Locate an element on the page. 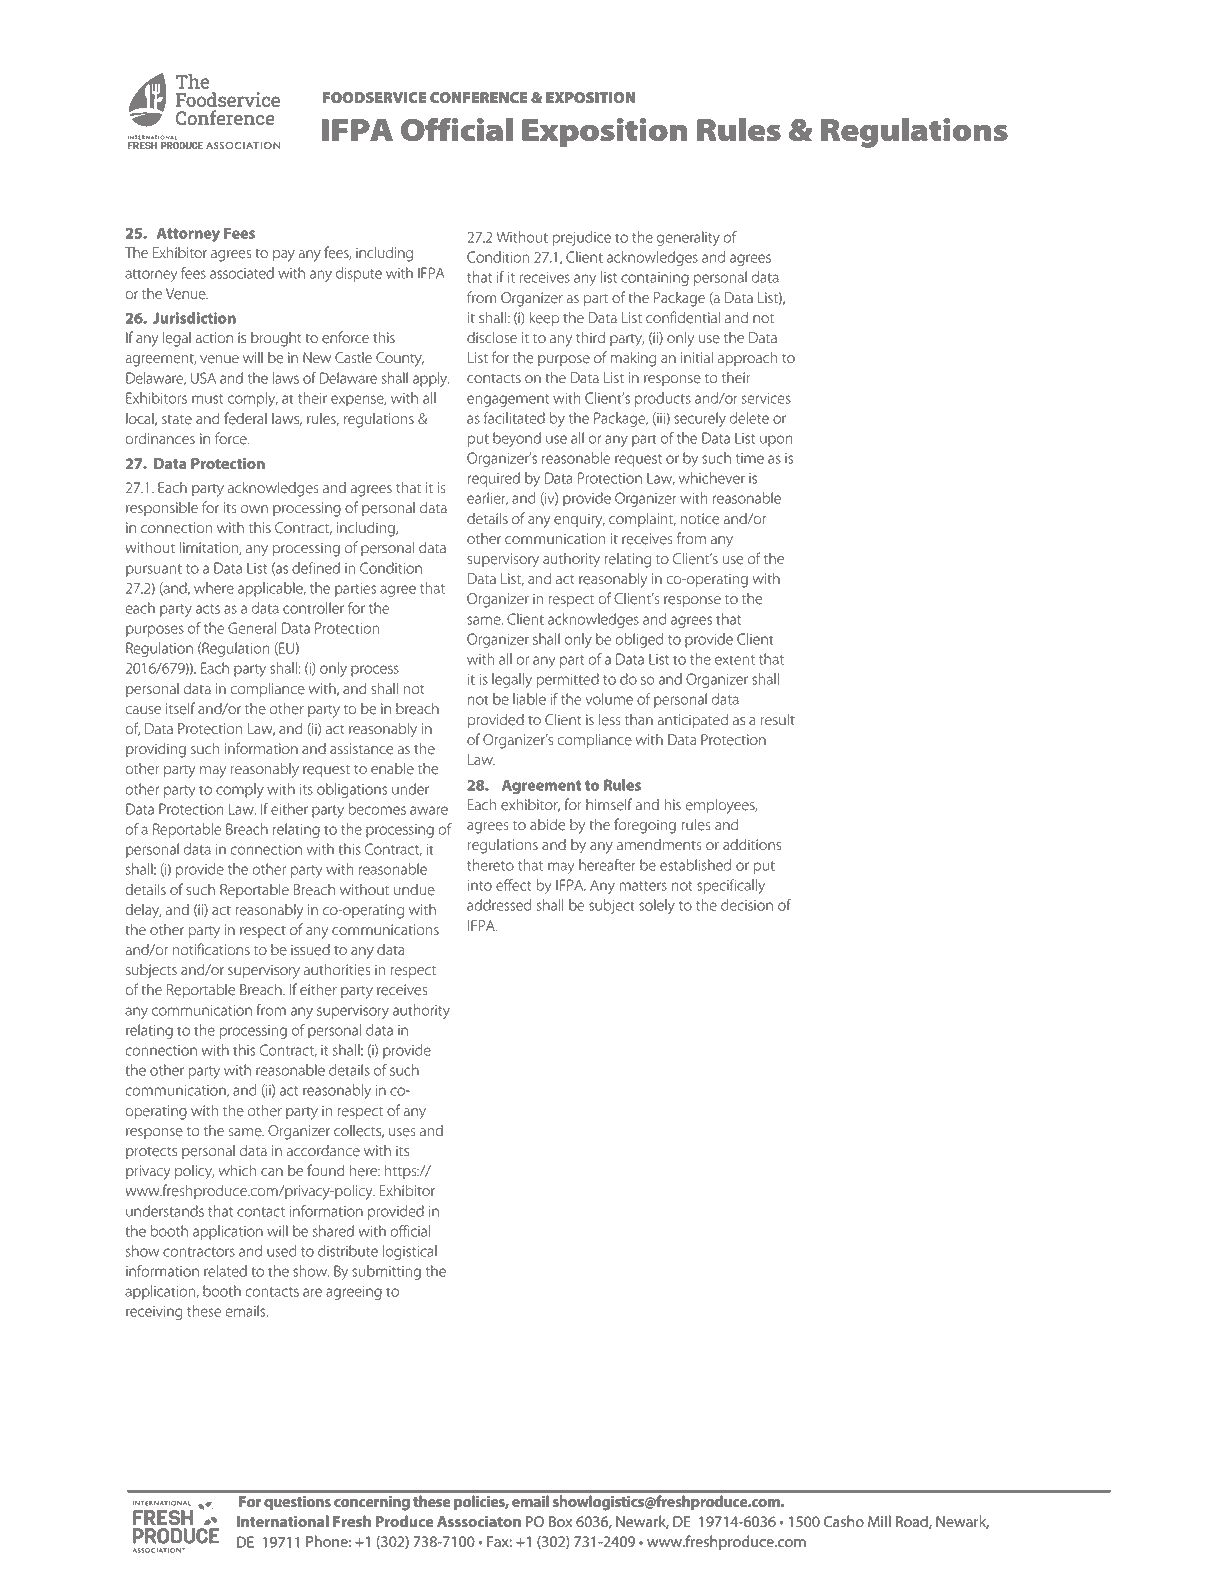  earlier is located at coordinates (487, 499).
